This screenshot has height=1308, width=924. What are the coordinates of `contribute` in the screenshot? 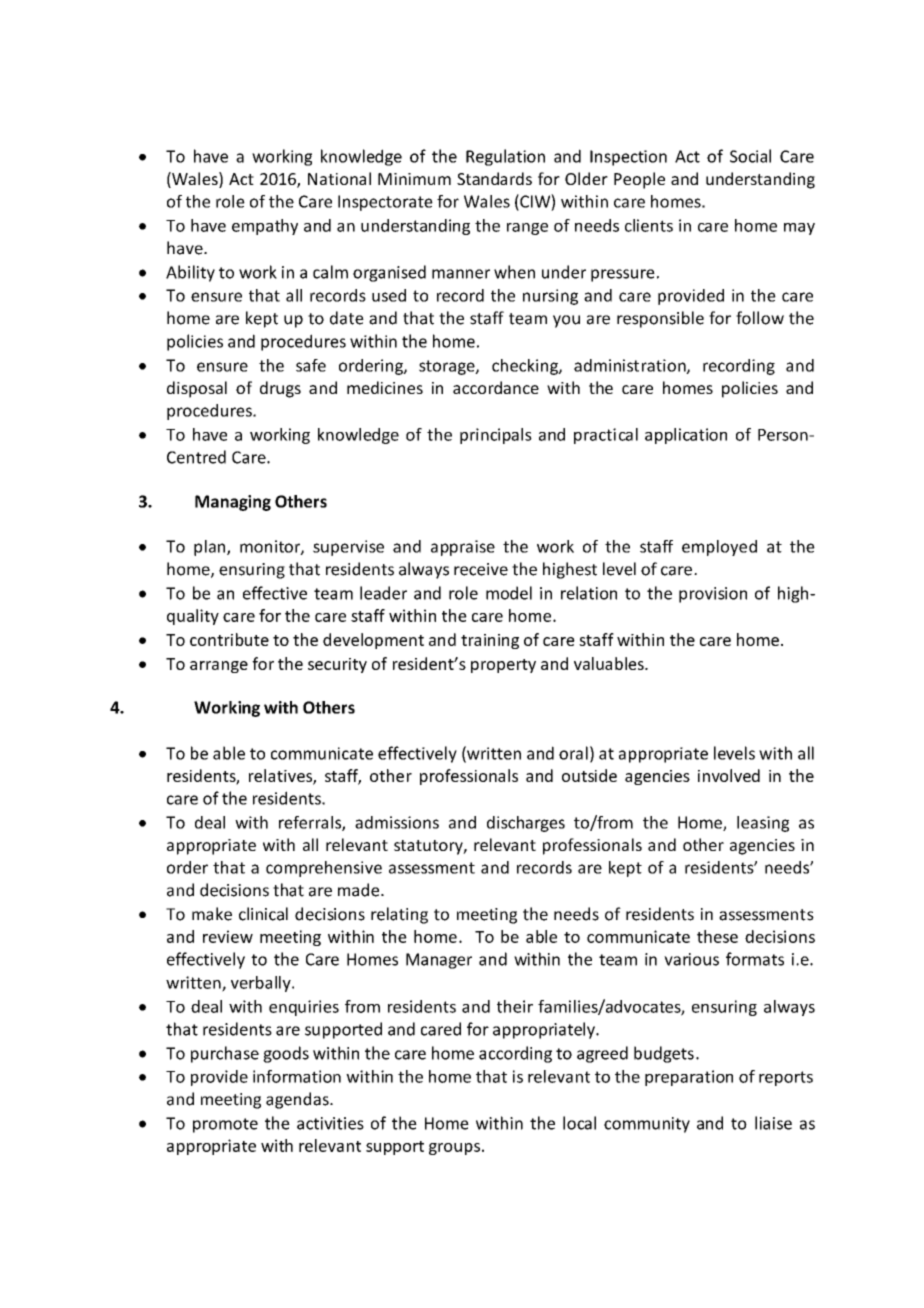 It's located at (229, 639).
